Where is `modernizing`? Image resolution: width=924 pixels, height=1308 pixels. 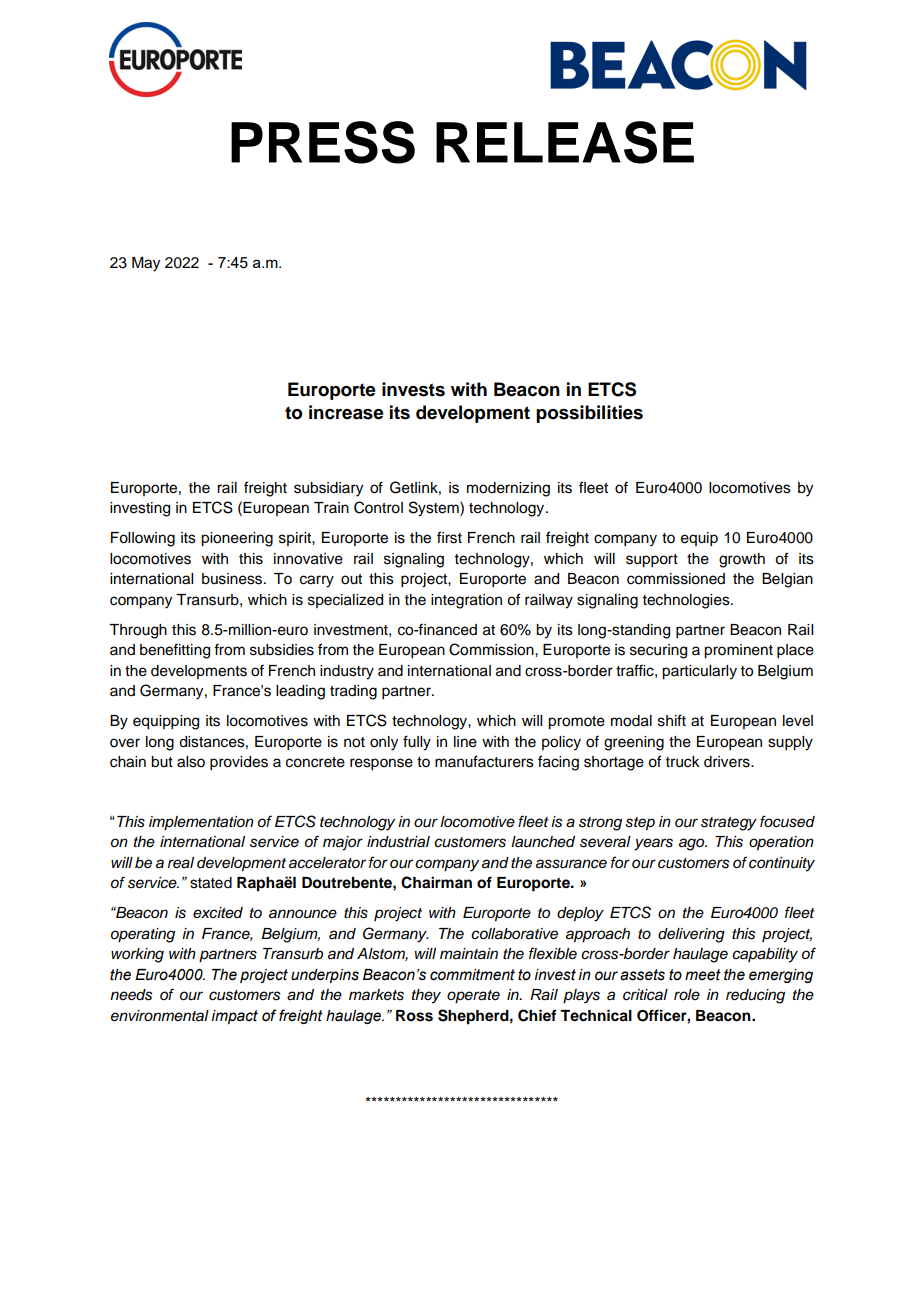 modernizing is located at coordinates (508, 489).
